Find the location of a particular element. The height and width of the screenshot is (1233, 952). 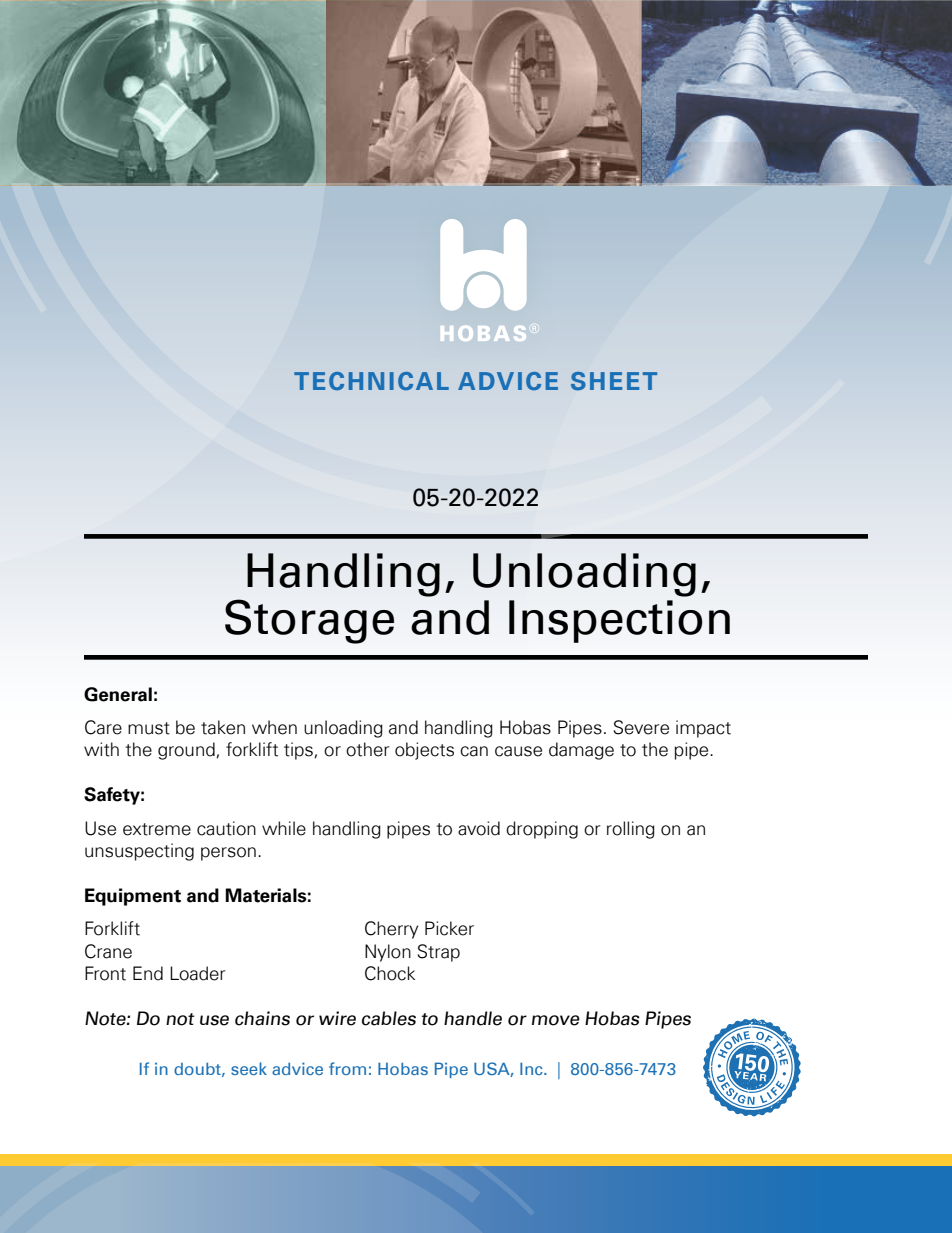

Picker is located at coordinates (449, 928).
